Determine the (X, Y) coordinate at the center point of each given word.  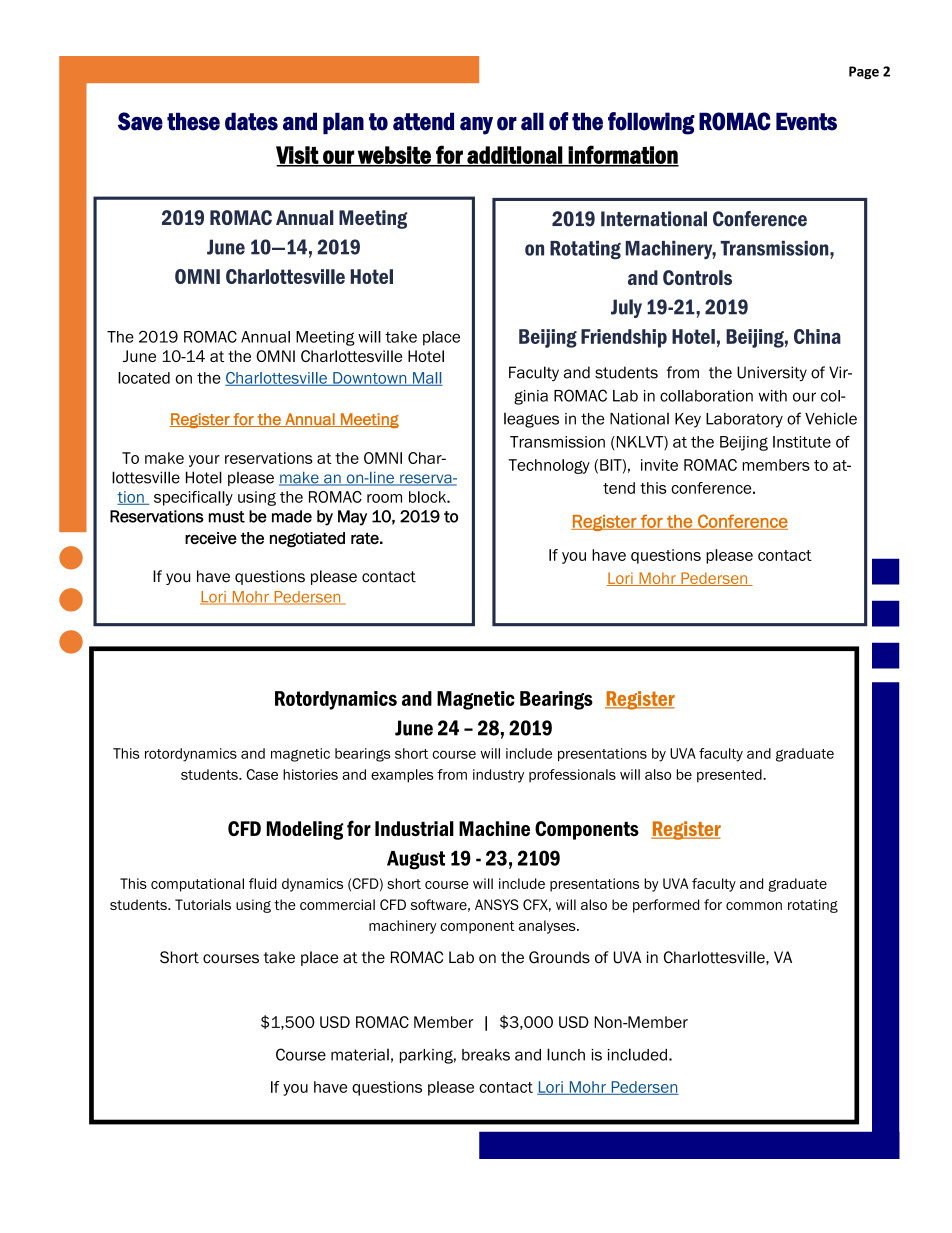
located (144, 378)
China (817, 336)
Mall (427, 379)
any (476, 126)
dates (251, 121)
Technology (549, 466)
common (754, 906)
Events (806, 121)
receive (211, 538)
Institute (802, 442)
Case (262, 774)
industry (498, 776)
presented (730, 776)
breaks (486, 1055)
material (360, 1055)
